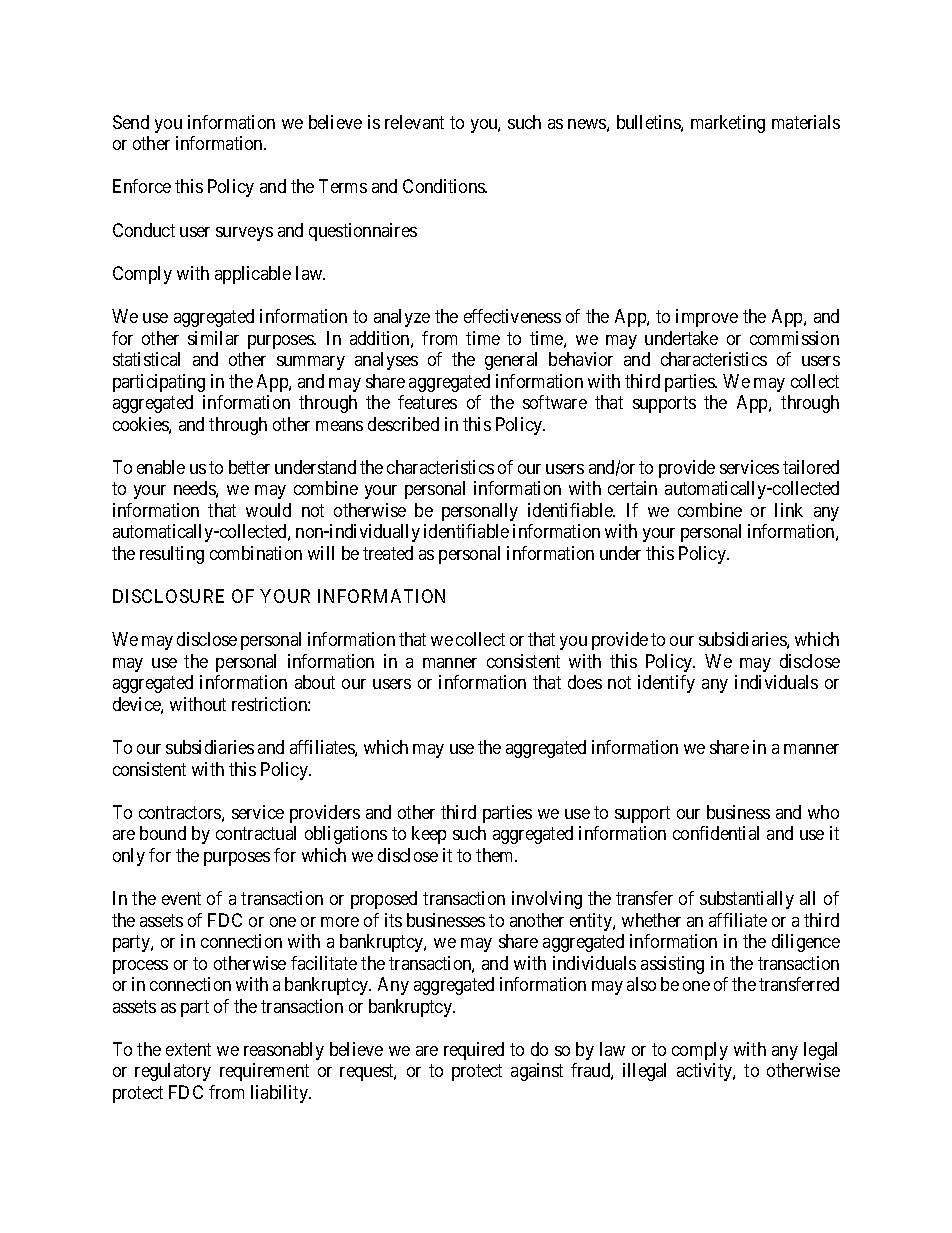  Describe the element at coordinates (716, 833) in the screenshot. I see `confidential` at that location.
